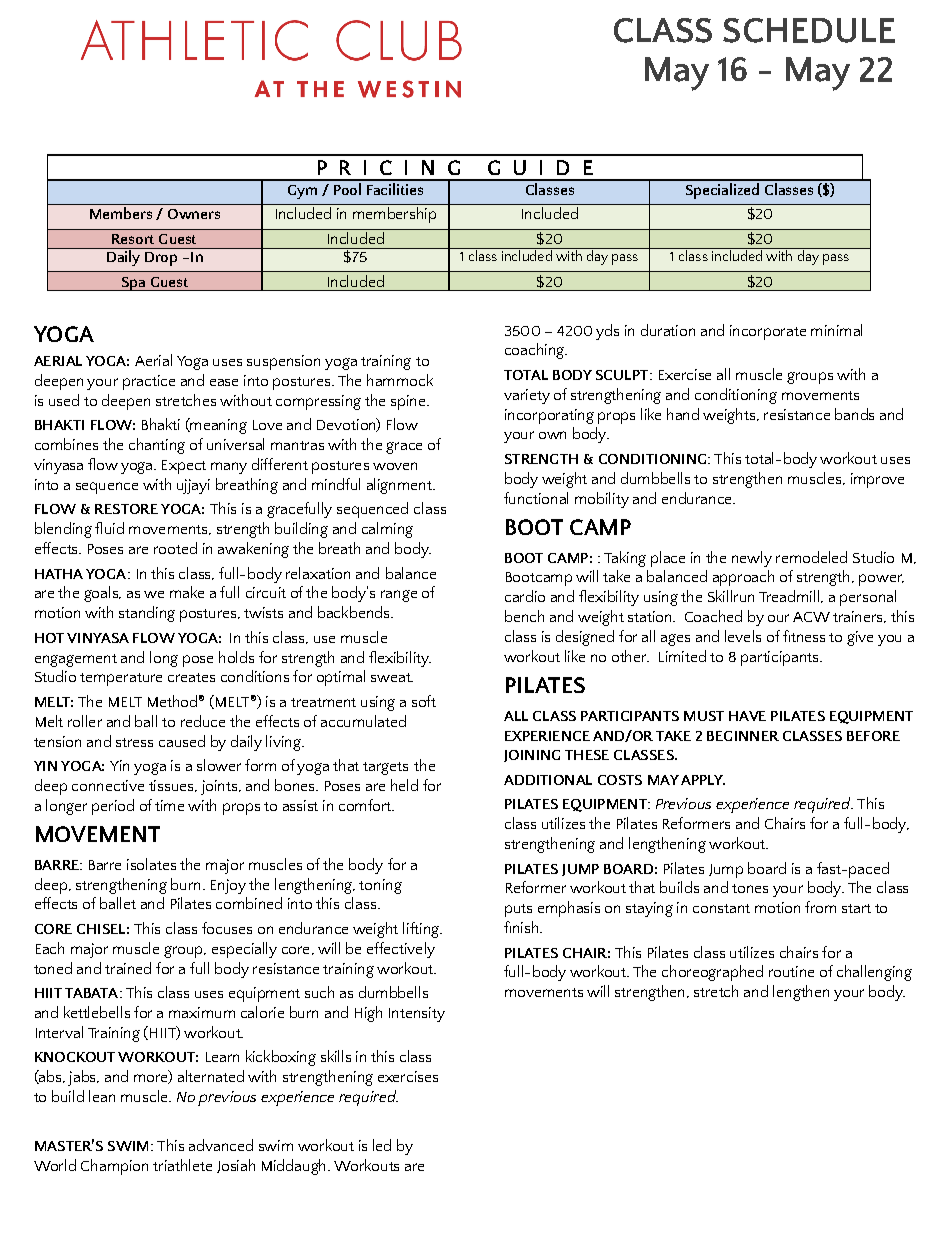 This page has width=952, height=1233. Describe the element at coordinates (404, 785) in the page. I see `held` at that location.
